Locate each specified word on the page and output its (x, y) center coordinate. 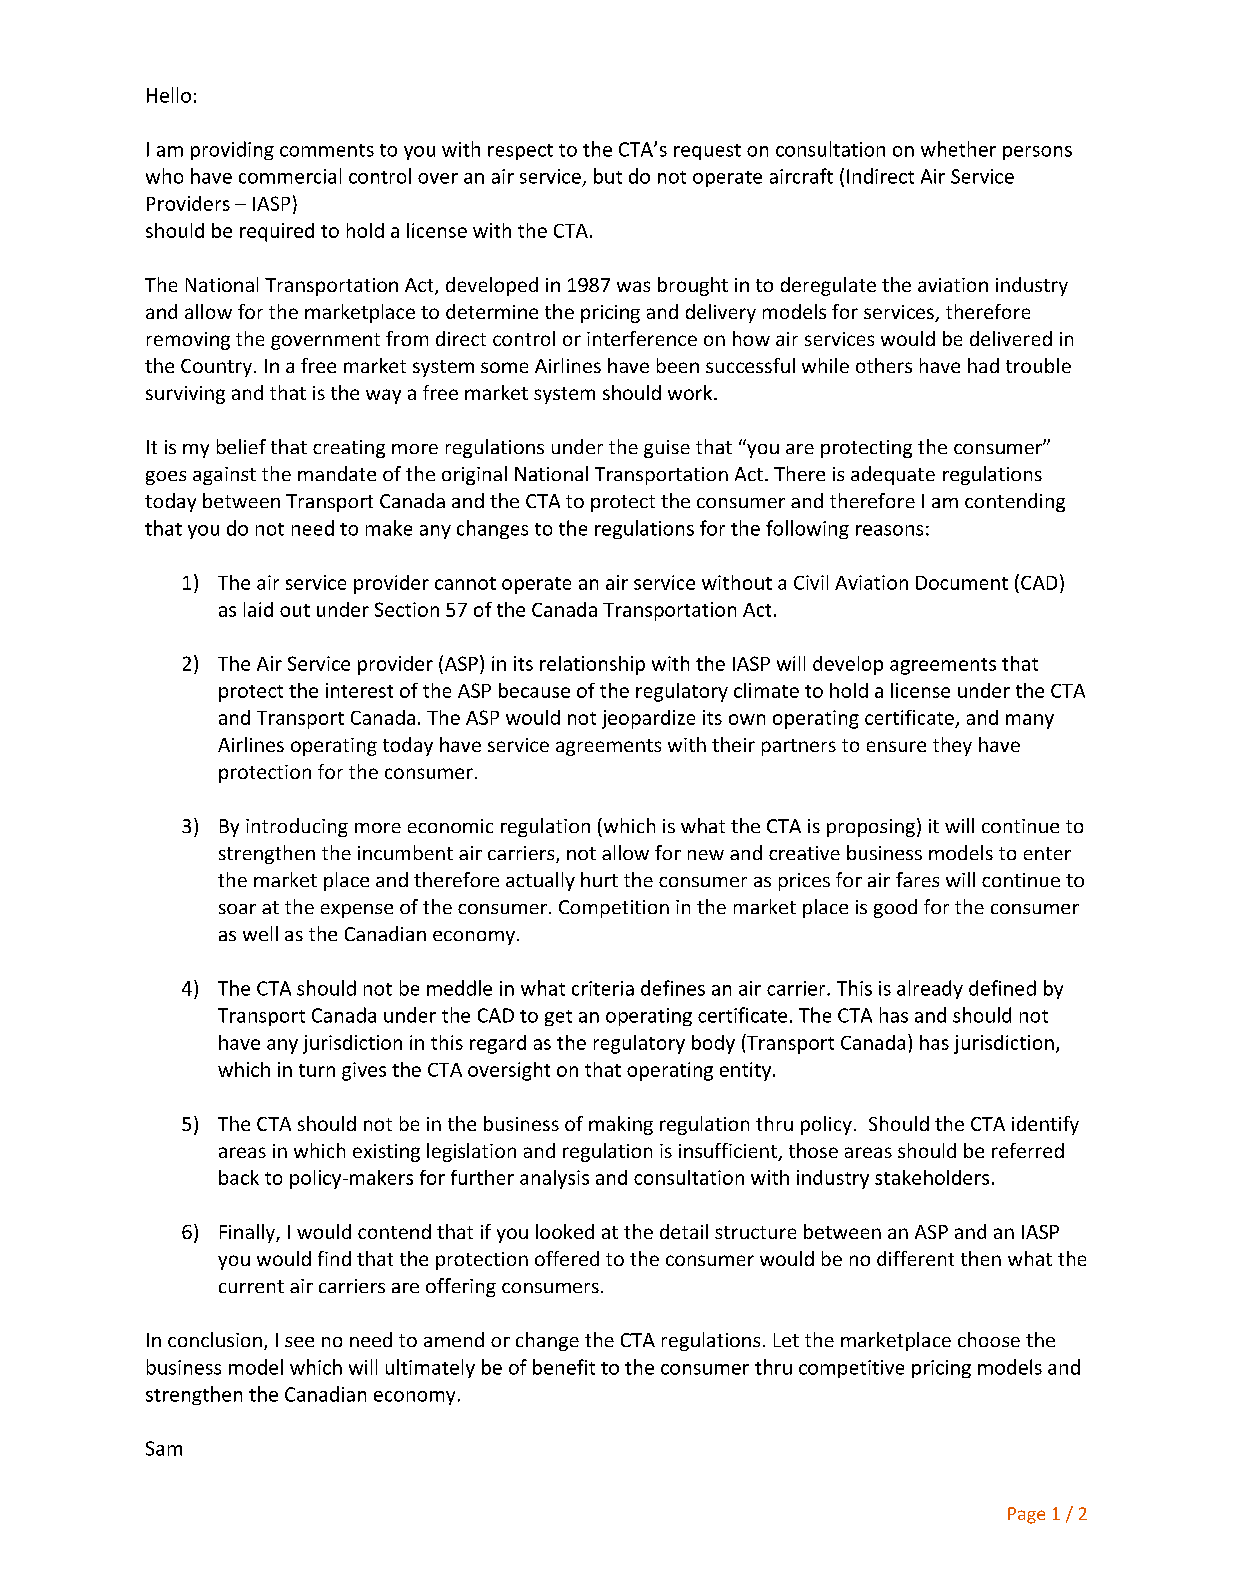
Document (962, 583)
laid (258, 609)
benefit (564, 1367)
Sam (164, 1448)
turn (317, 1070)
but (608, 176)
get (558, 1018)
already (930, 989)
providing (232, 150)
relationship (592, 665)
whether (958, 149)
